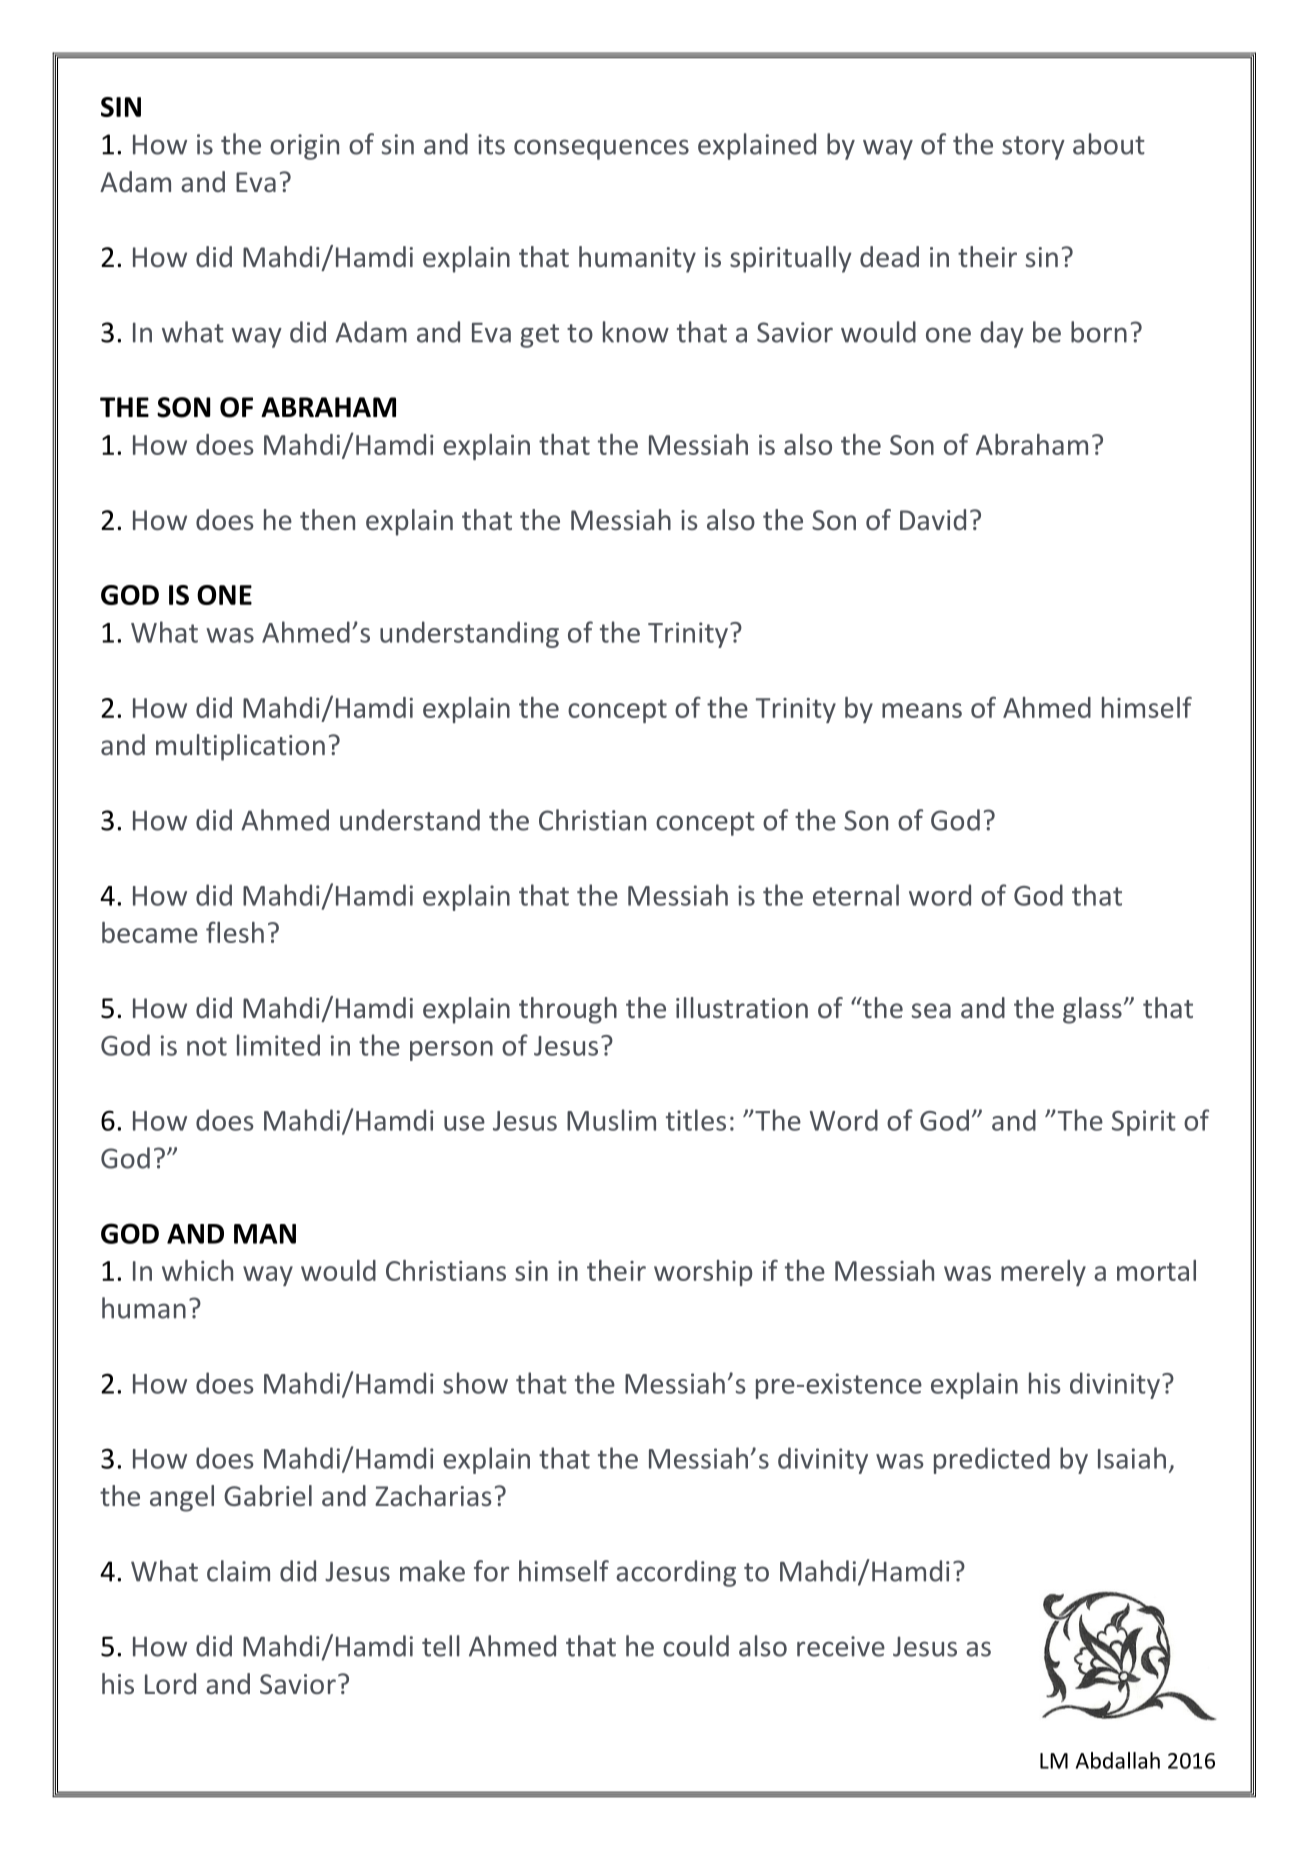 Image resolution: width=1308 pixels, height=1850 pixels. Describe the element at coordinates (568, 1010) in the screenshot. I see `through` at that location.
